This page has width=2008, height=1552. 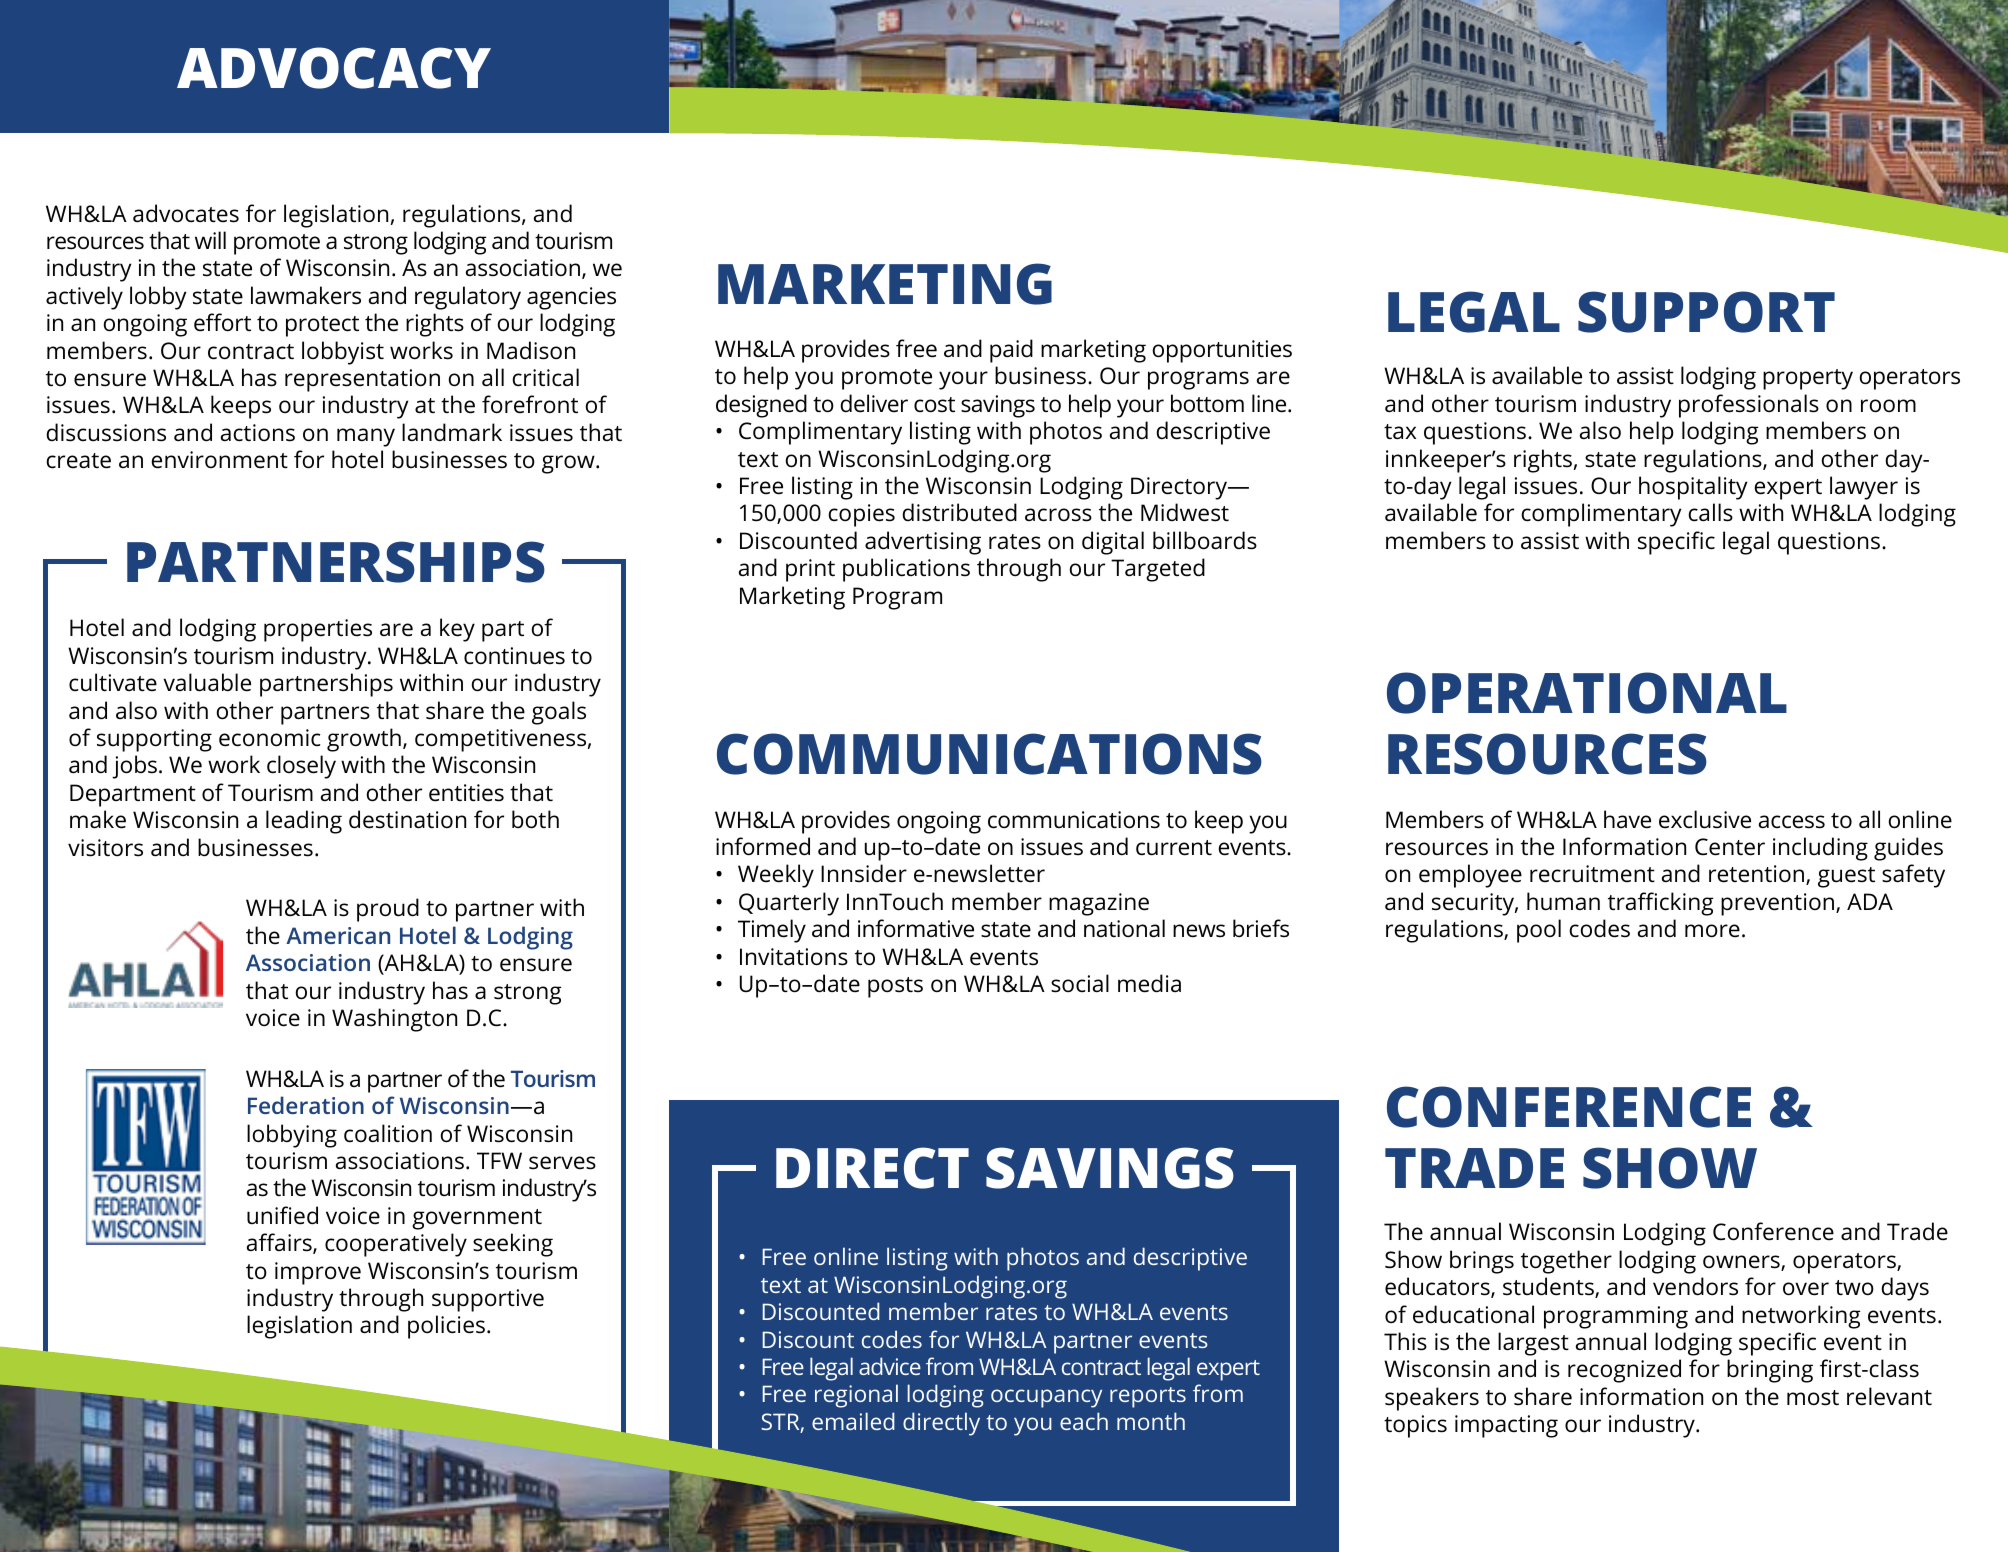 I want to click on property, so click(x=1808, y=379).
